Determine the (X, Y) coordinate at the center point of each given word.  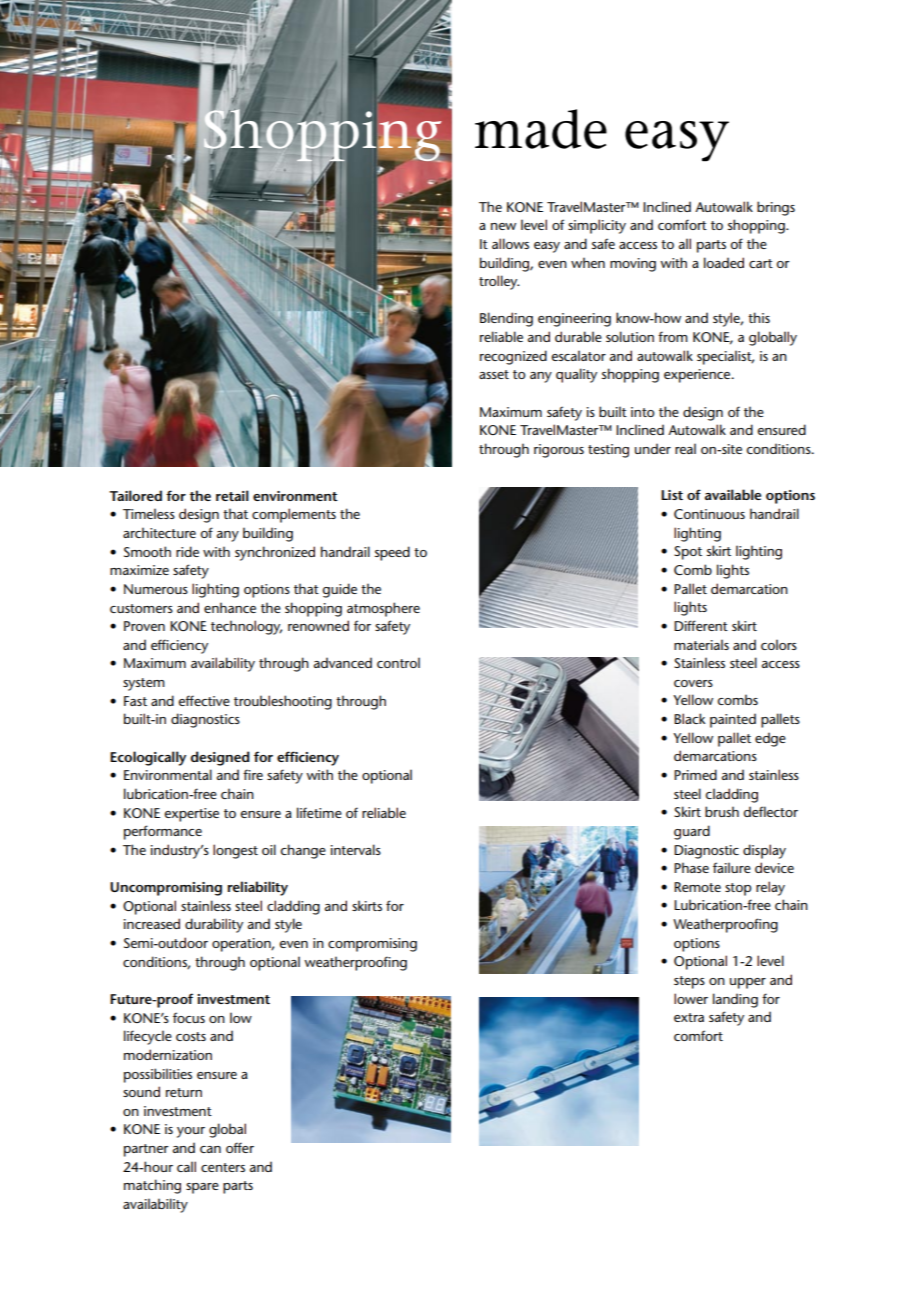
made (541, 129)
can (210, 1149)
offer (240, 1147)
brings (776, 208)
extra (689, 1017)
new (503, 226)
